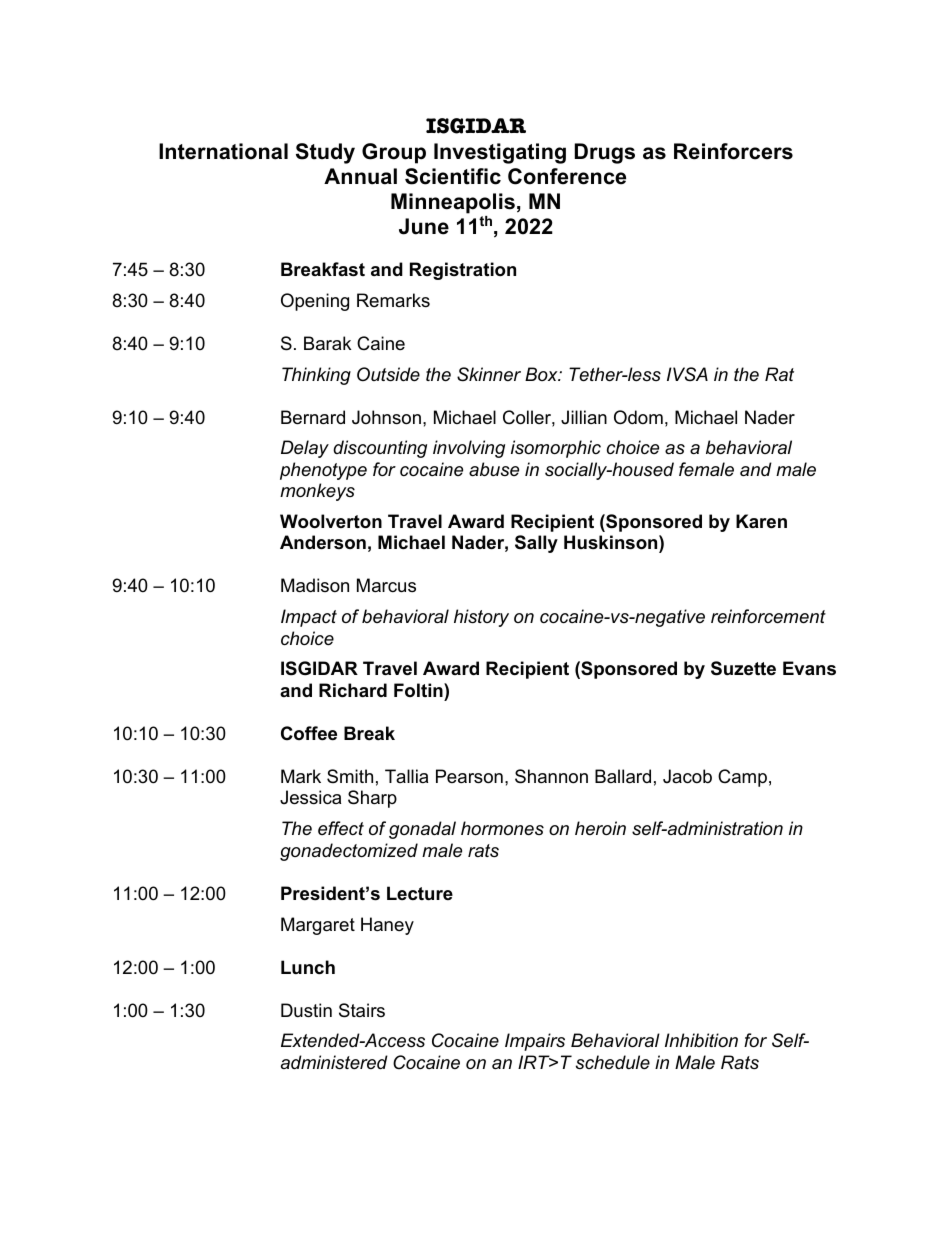 This page has width=952, height=1233. Describe the element at coordinates (500, 153) in the page. I see `Investigating` at that location.
